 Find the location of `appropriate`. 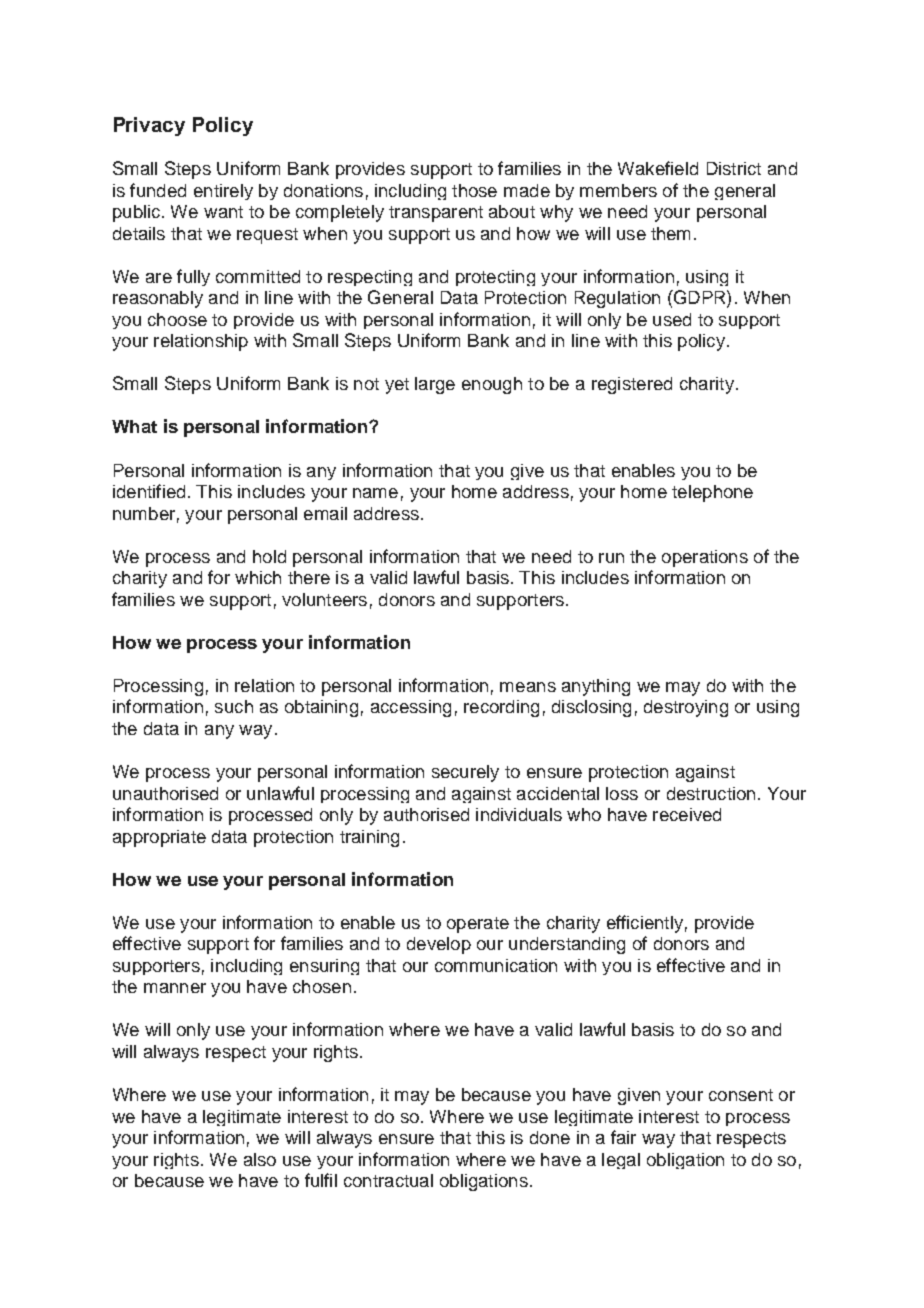

appropriate is located at coordinates (159, 838).
